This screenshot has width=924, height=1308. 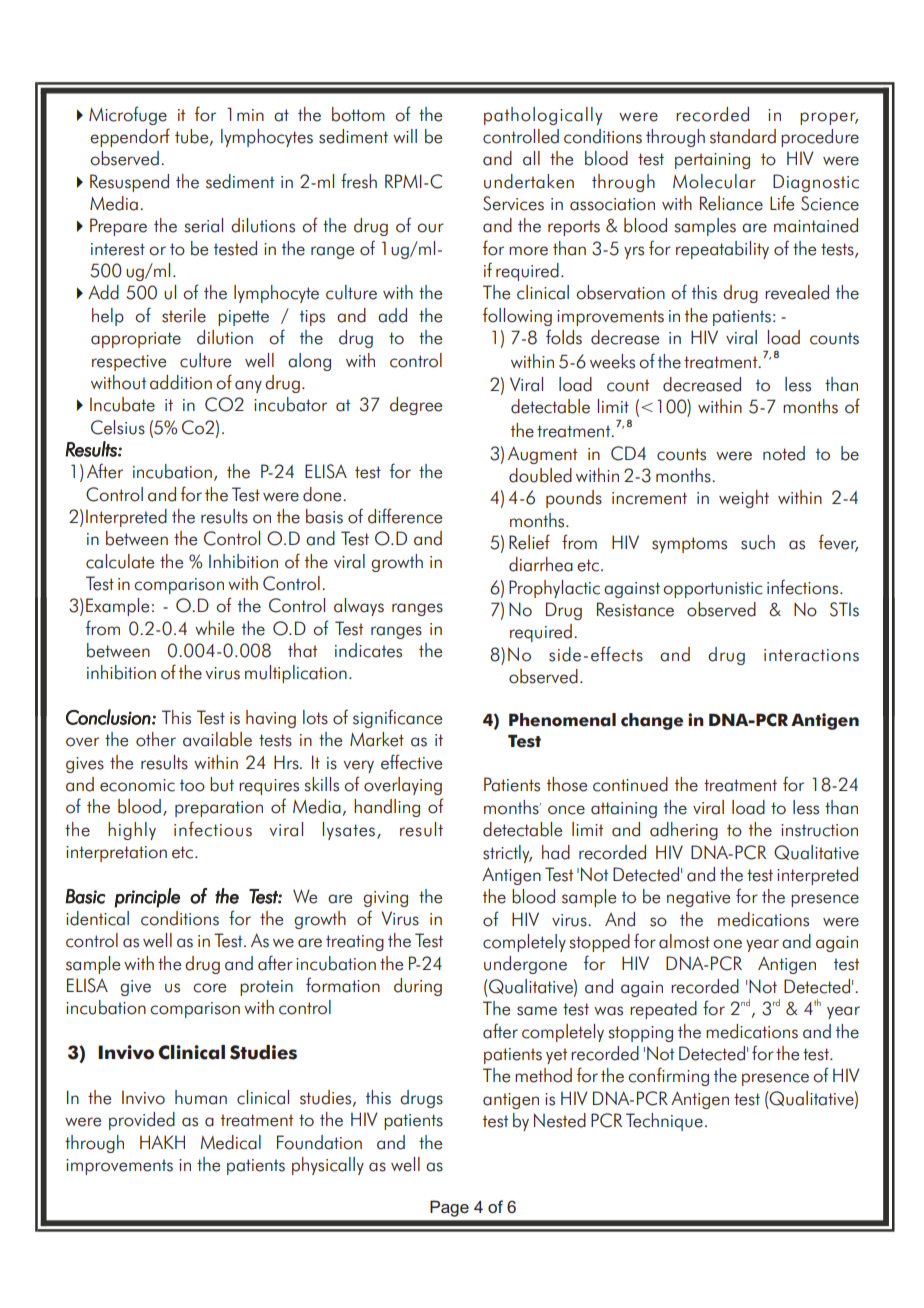 What do you see at coordinates (507, 854) in the screenshot?
I see `strictly` at bounding box center [507, 854].
